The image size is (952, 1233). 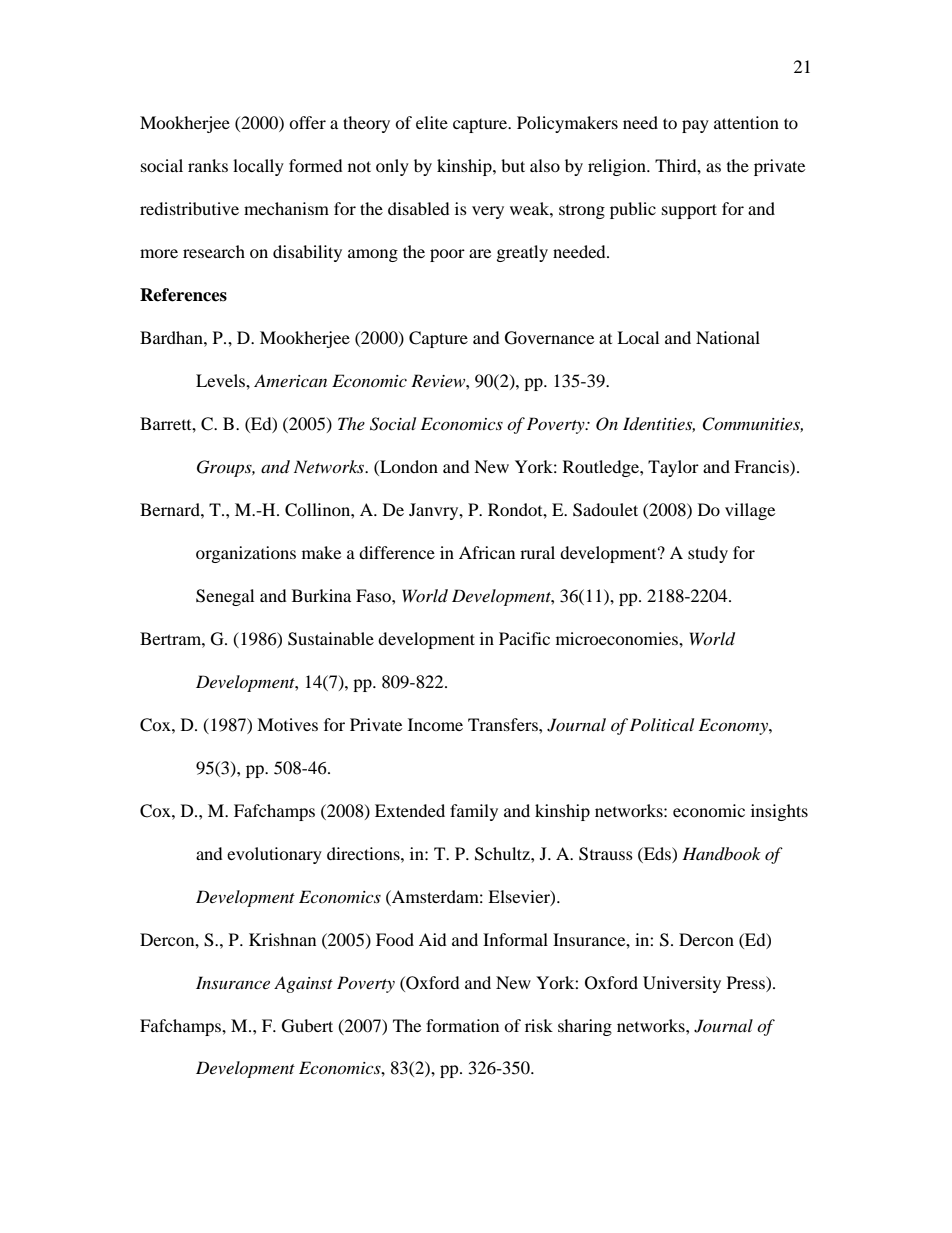 I want to click on pay, so click(x=695, y=126).
